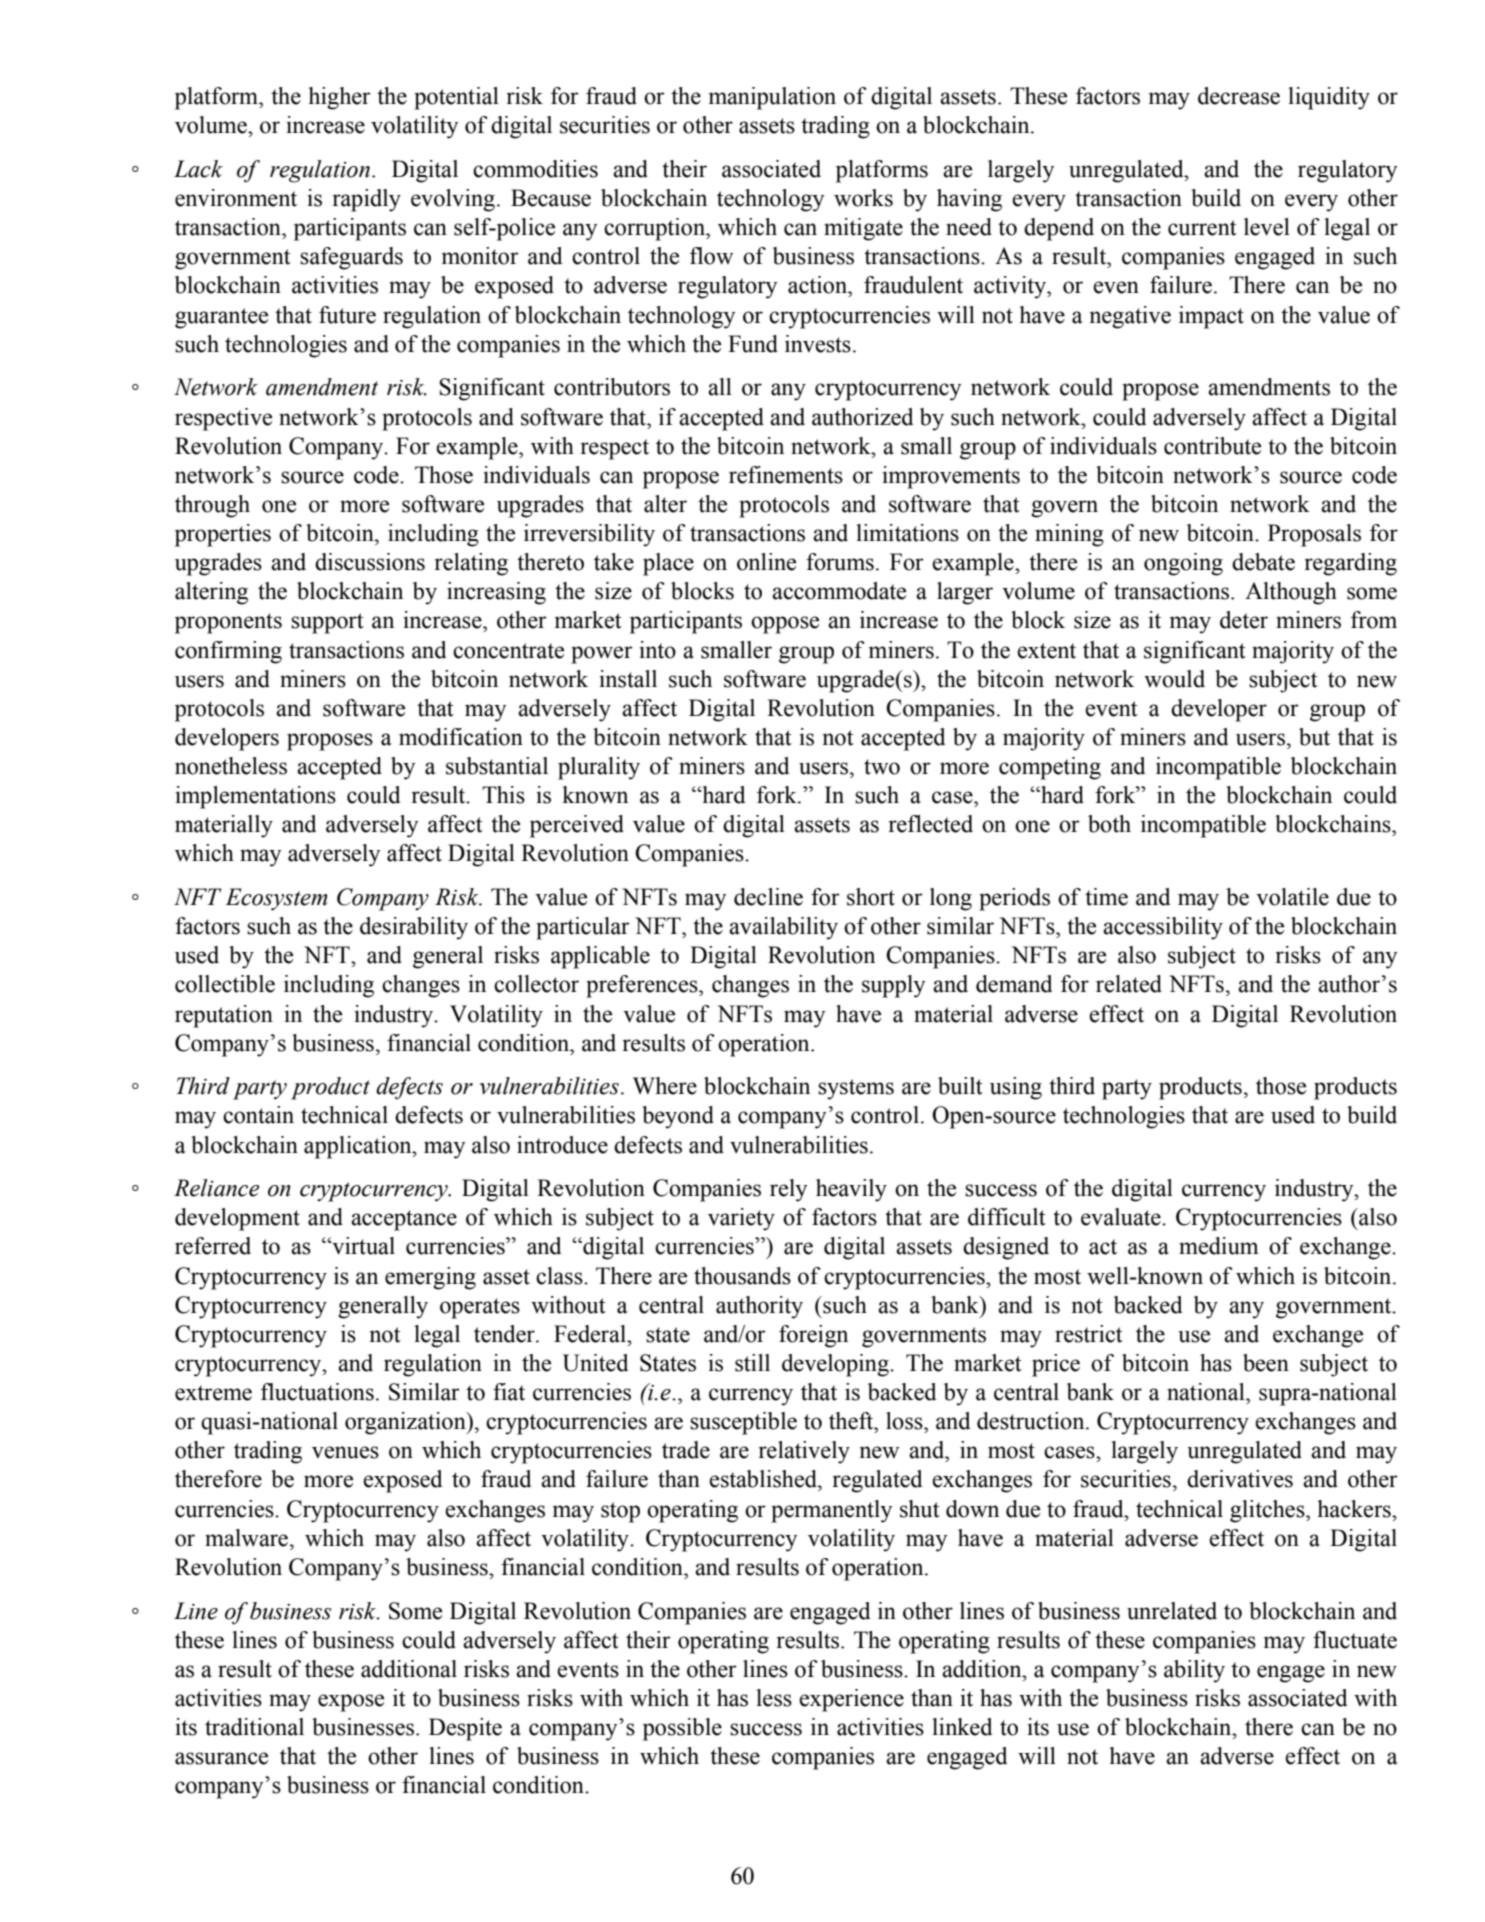 The image size is (1485, 1922). I want to click on higher, so click(340, 98).
